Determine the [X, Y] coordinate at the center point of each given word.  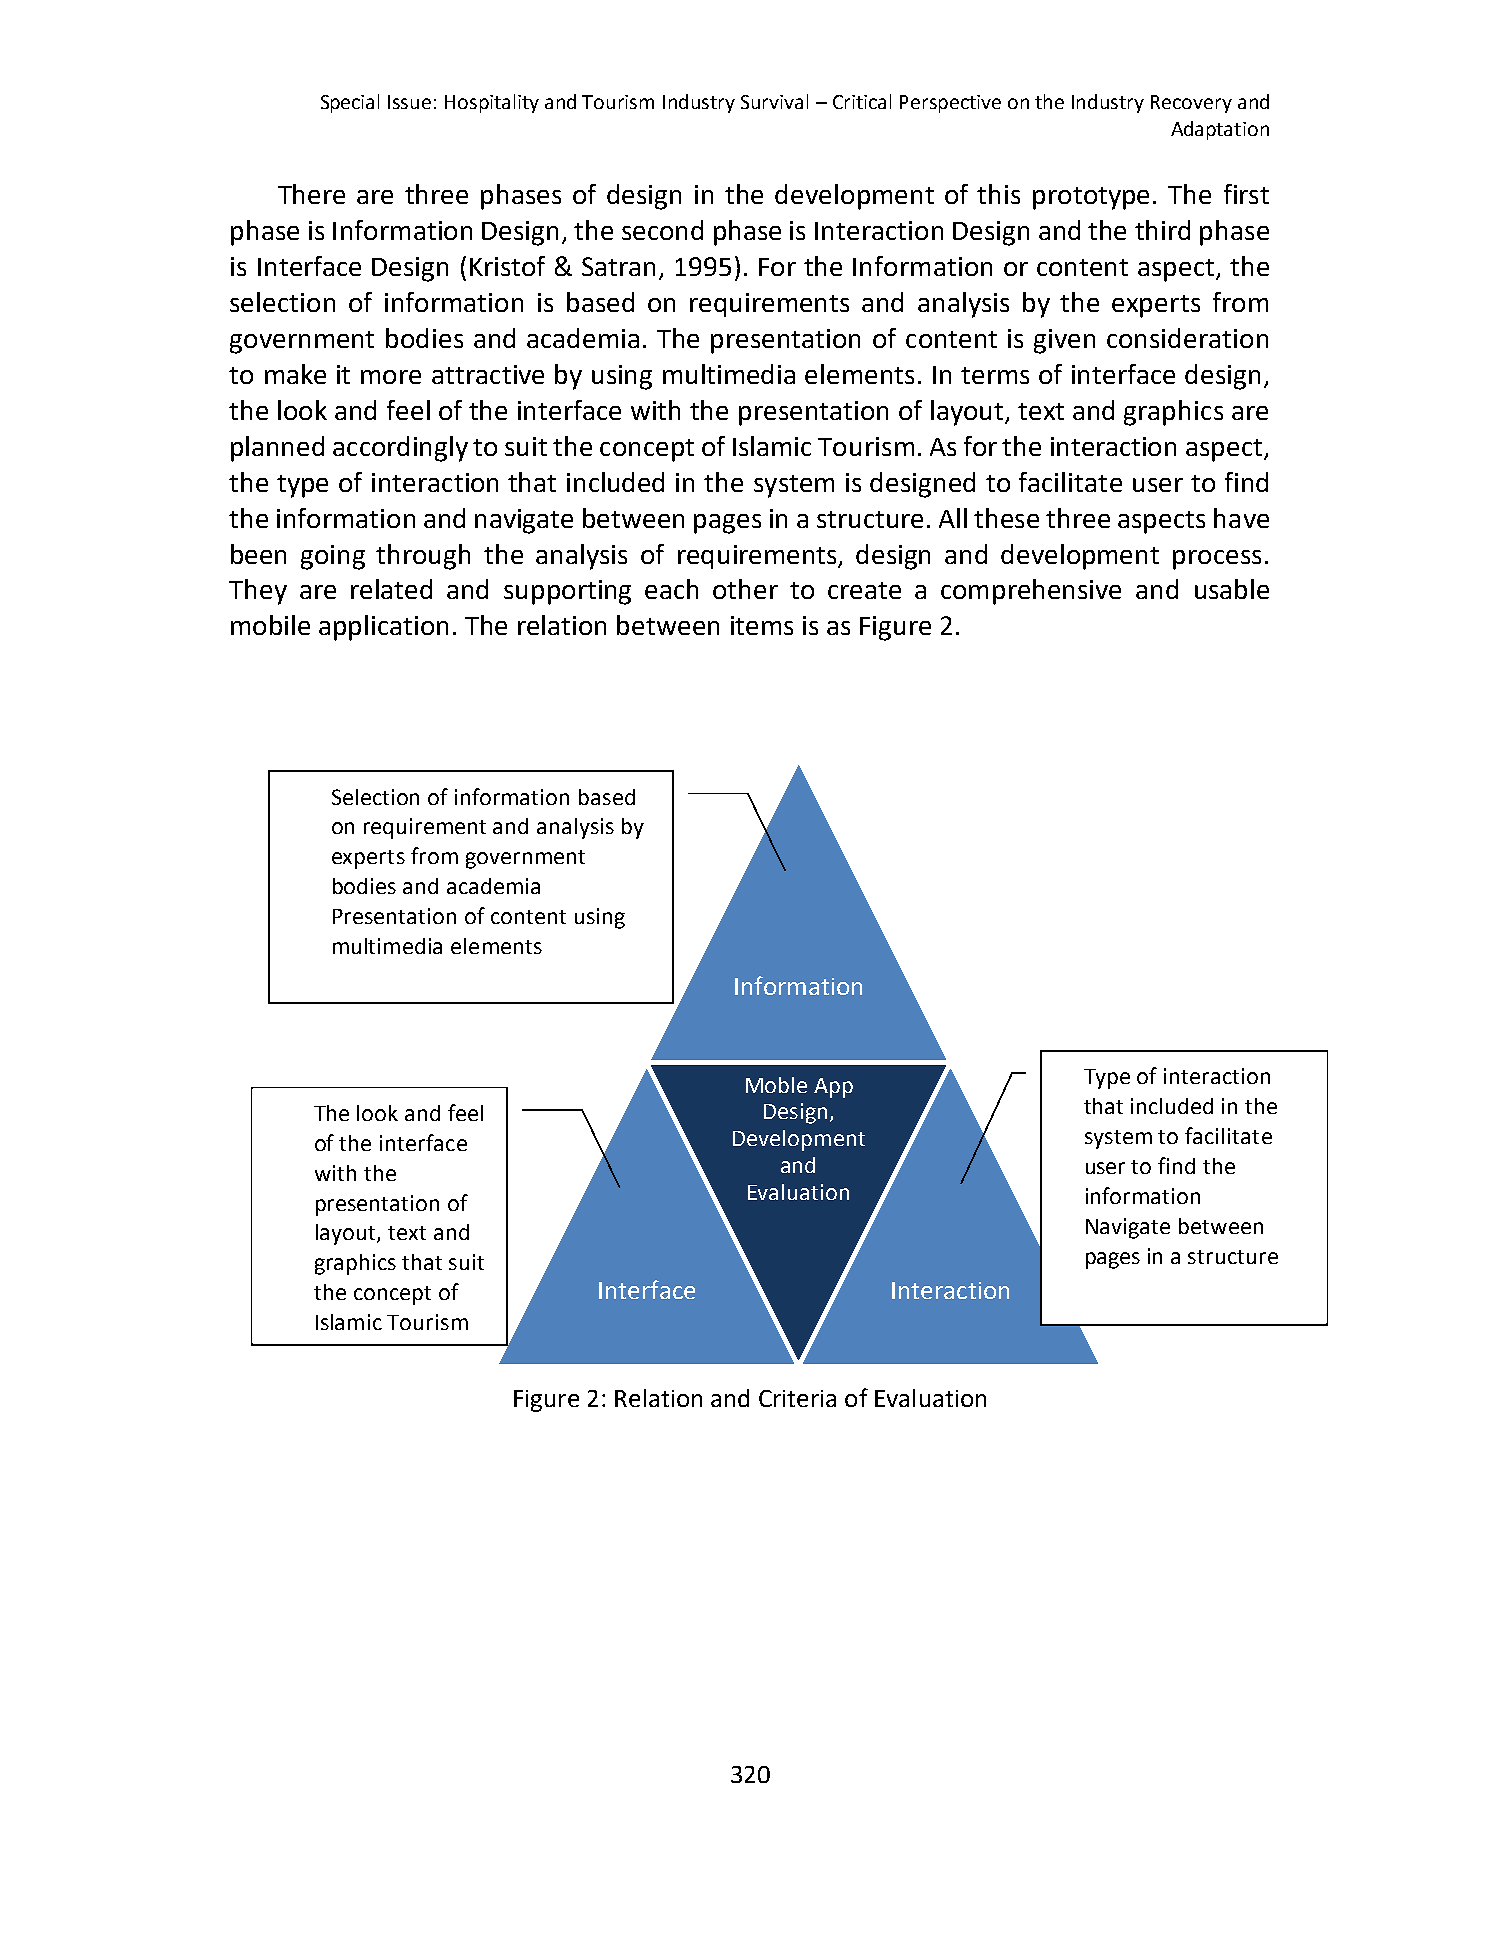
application [383, 628]
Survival [774, 101]
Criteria [797, 1398]
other [745, 589]
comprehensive [1031, 592]
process [1217, 560]
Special [350, 103]
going [333, 557]
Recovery [1191, 104]
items [762, 625]
